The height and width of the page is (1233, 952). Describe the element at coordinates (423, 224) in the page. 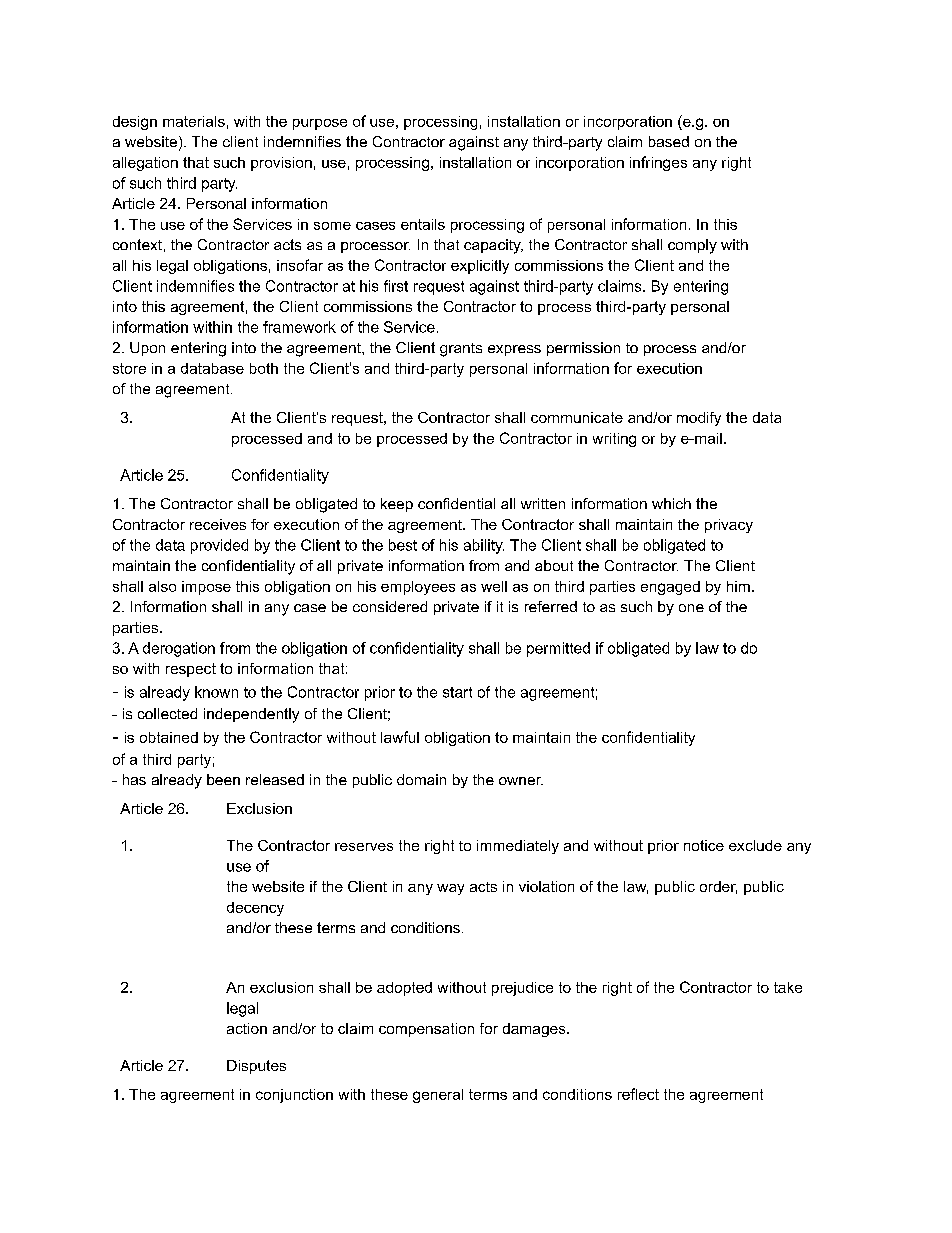

I see `entails` at that location.
